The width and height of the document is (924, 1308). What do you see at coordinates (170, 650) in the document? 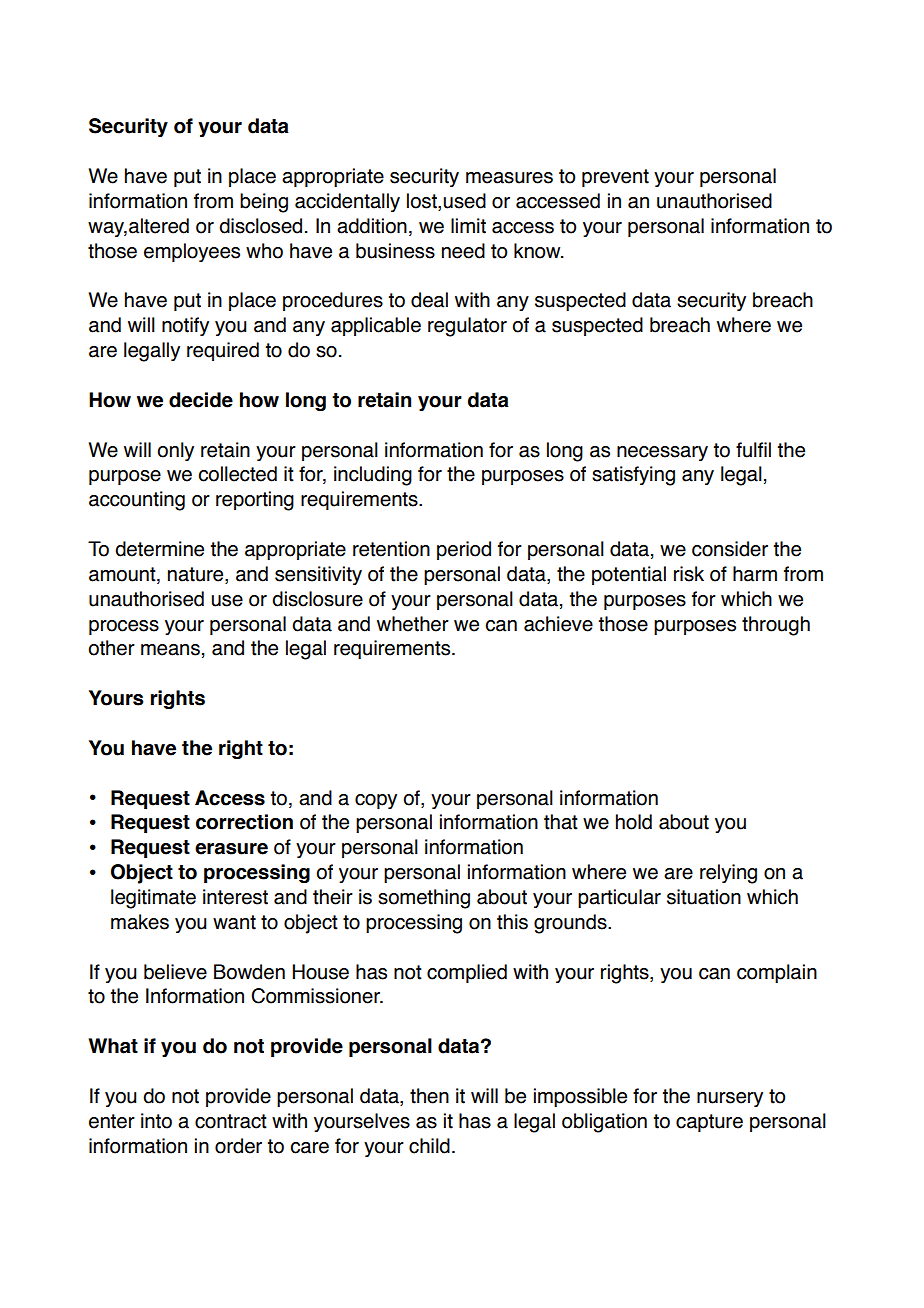
I see `means` at bounding box center [170, 650].
